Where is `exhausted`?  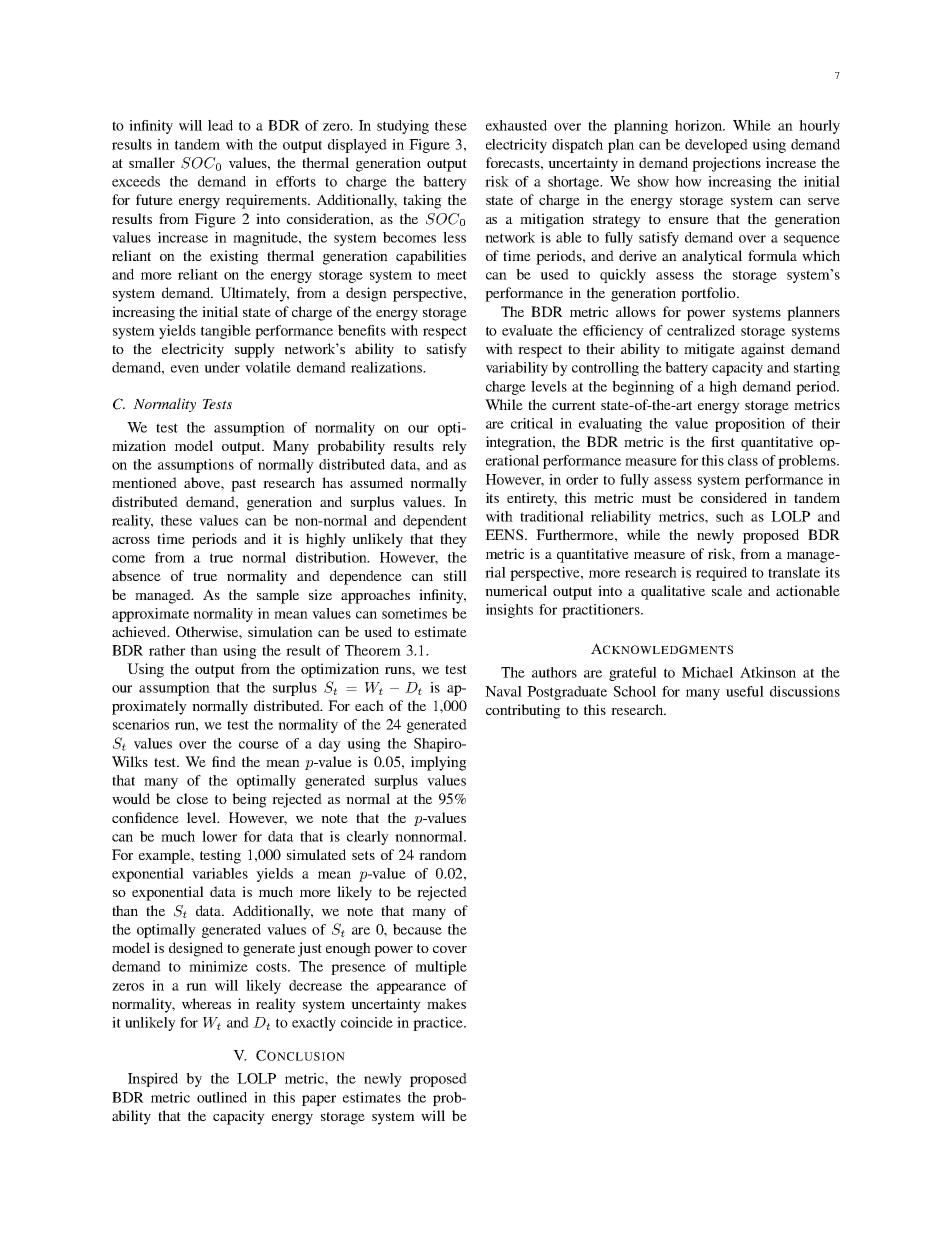
exhausted is located at coordinates (516, 125).
